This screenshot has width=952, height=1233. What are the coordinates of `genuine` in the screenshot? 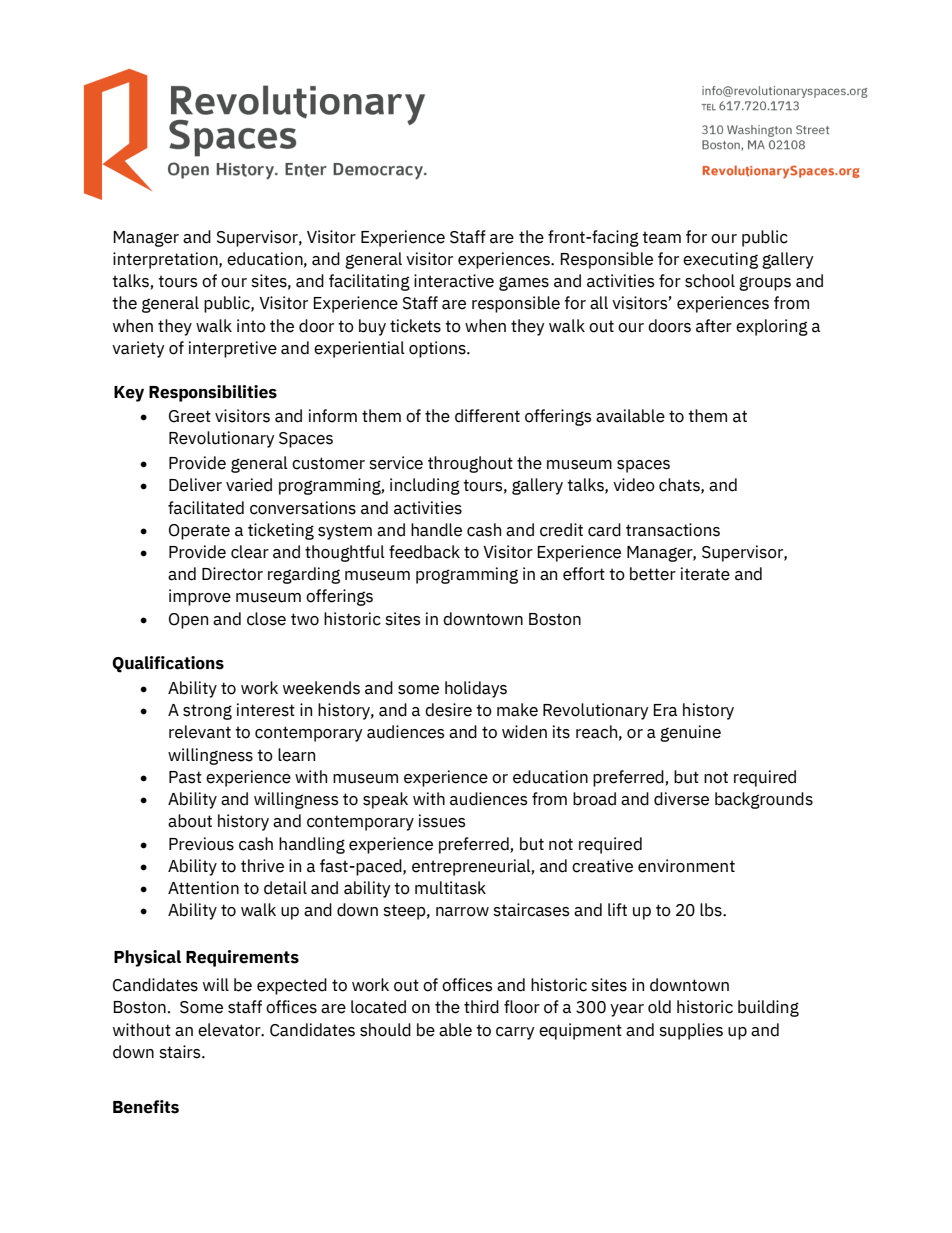 It's located at (690, 733).
